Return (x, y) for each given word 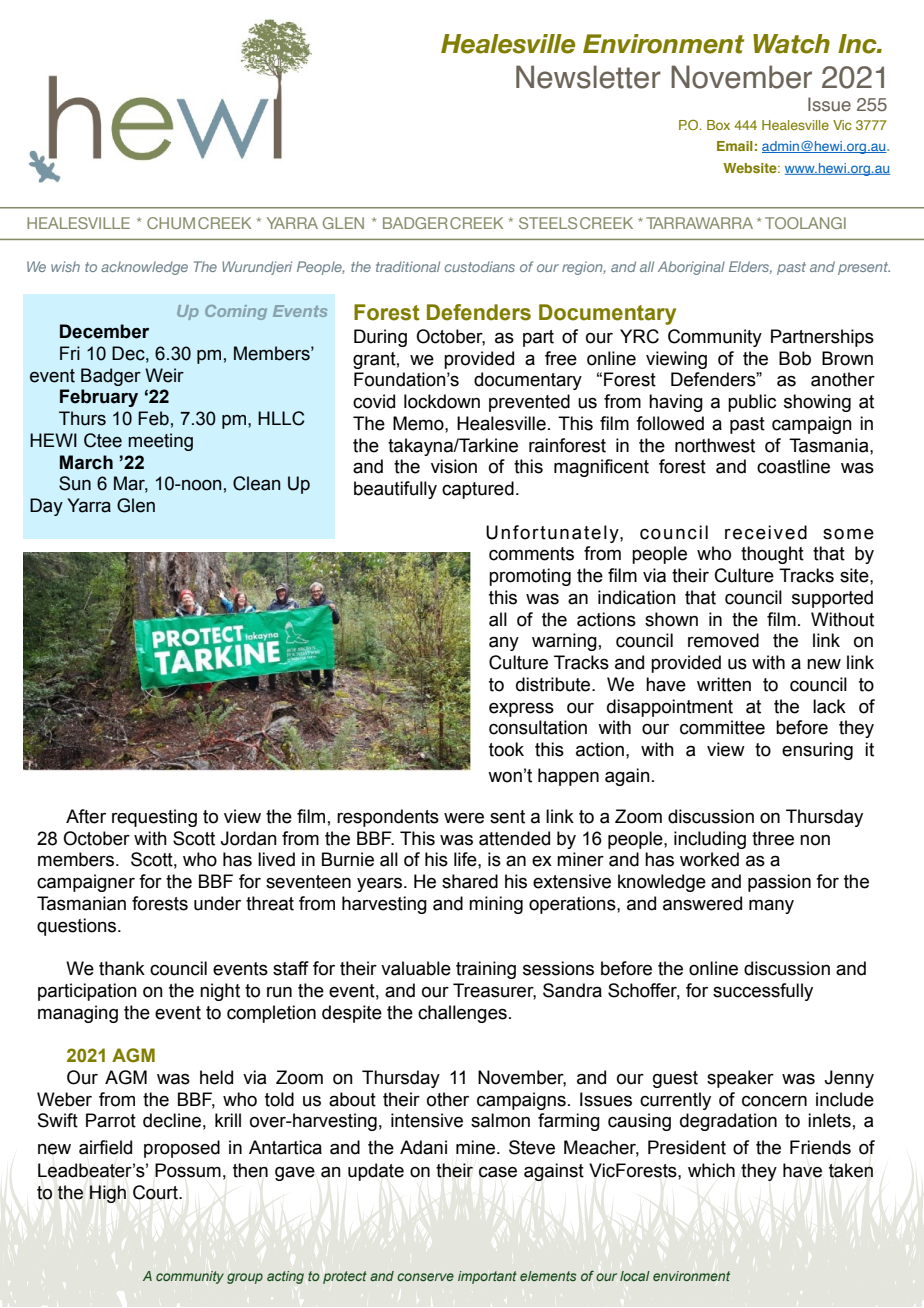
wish (65, 266)
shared (470, 881)
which (711, 1170)
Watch (791, 44)
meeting (160, 442)
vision (454, 466)
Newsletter (588, 77)
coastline (793, 466)
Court (156, 1192)
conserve (425, 1277)
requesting (154, 818)
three (773, 838)
